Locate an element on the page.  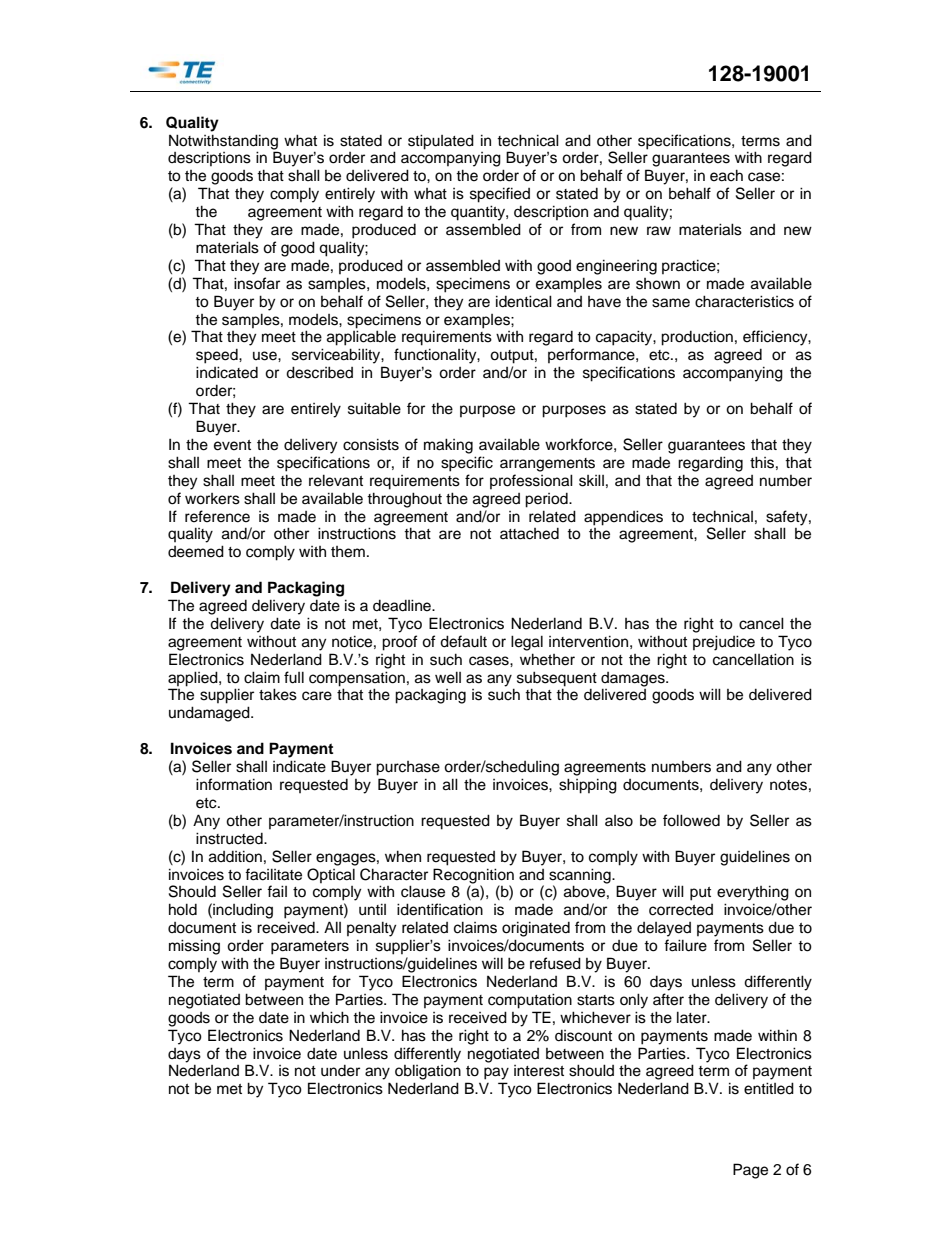
obligation is located at coordinates (428, 1072).
